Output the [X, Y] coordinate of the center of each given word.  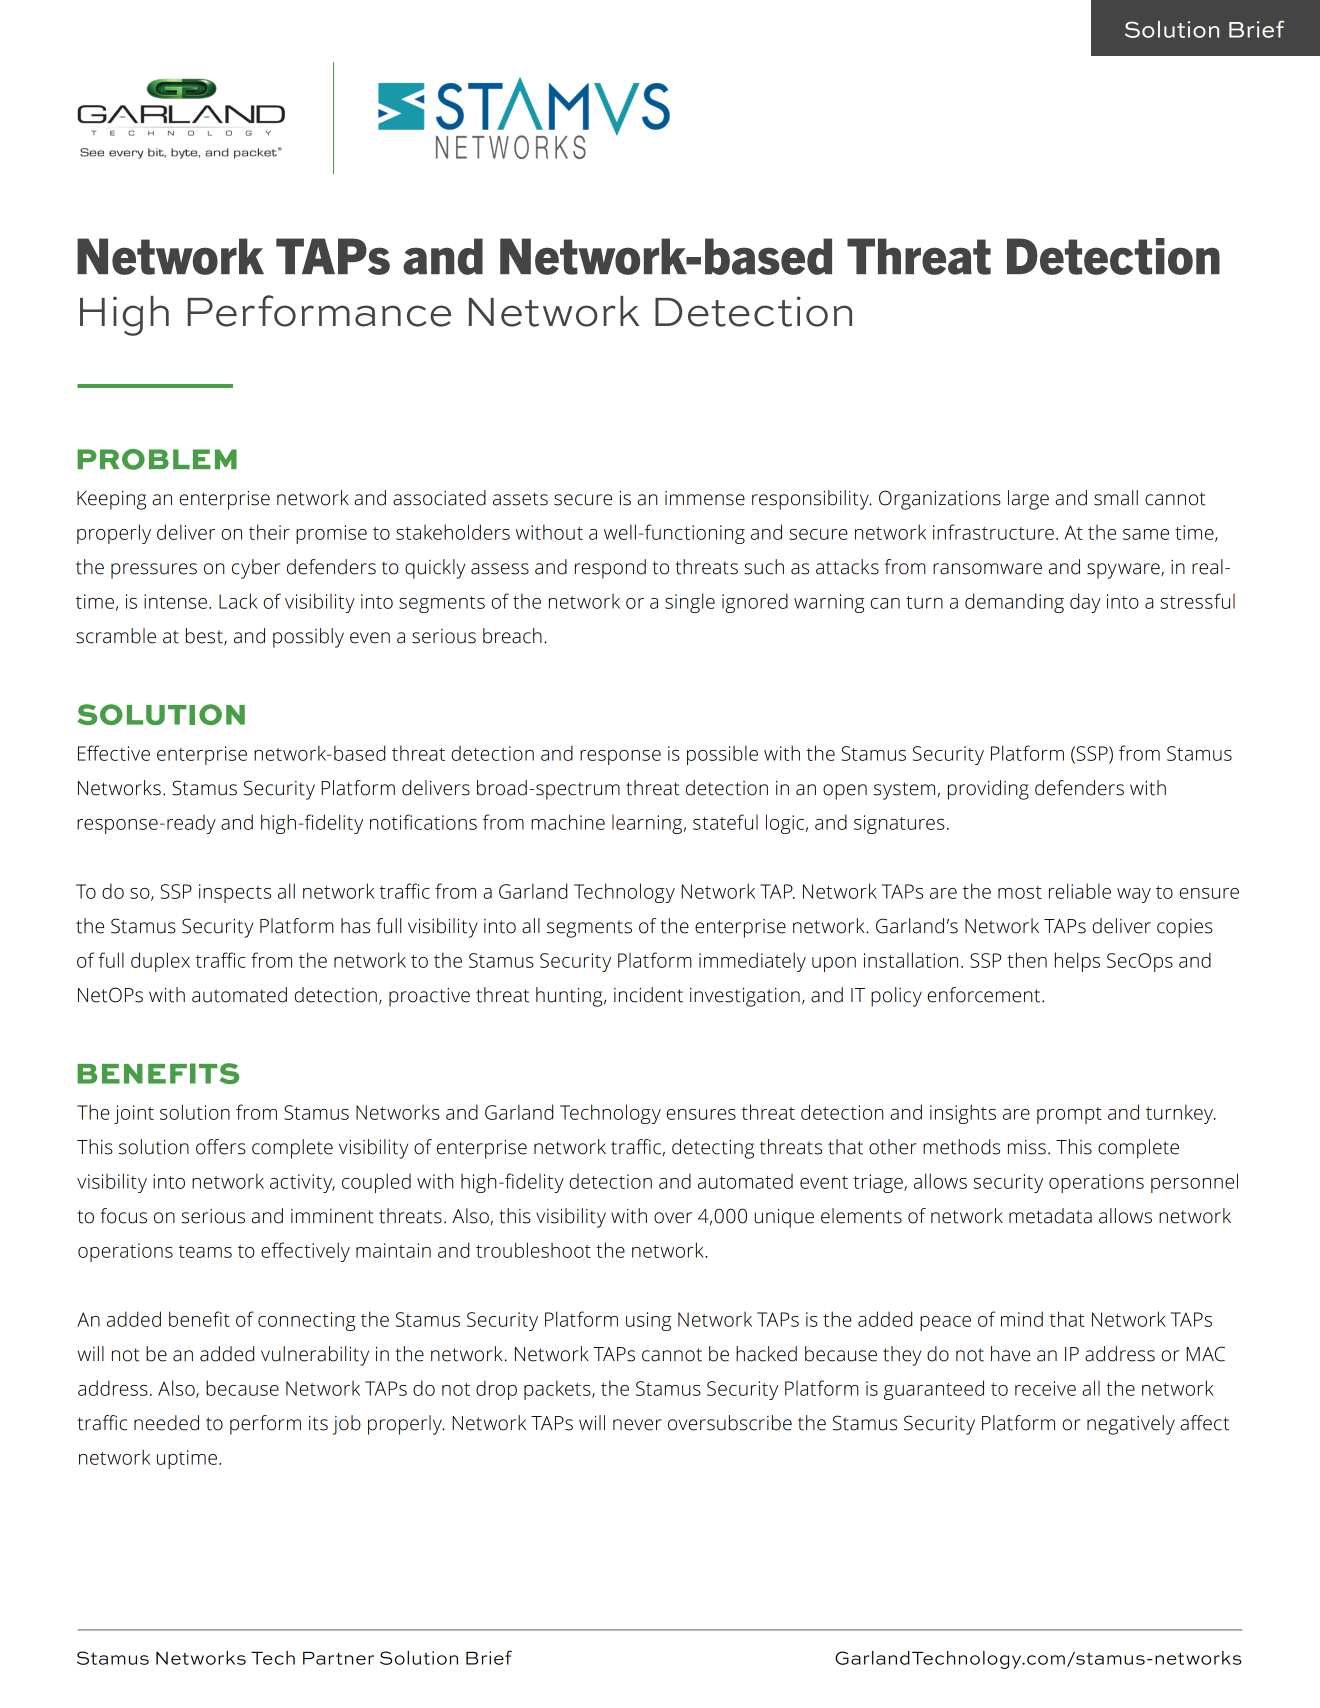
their [269, 532]
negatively [1131, 1425]
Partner [338, 1658]
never [637, 1425]
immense [705, 498]
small [1116, 498]
